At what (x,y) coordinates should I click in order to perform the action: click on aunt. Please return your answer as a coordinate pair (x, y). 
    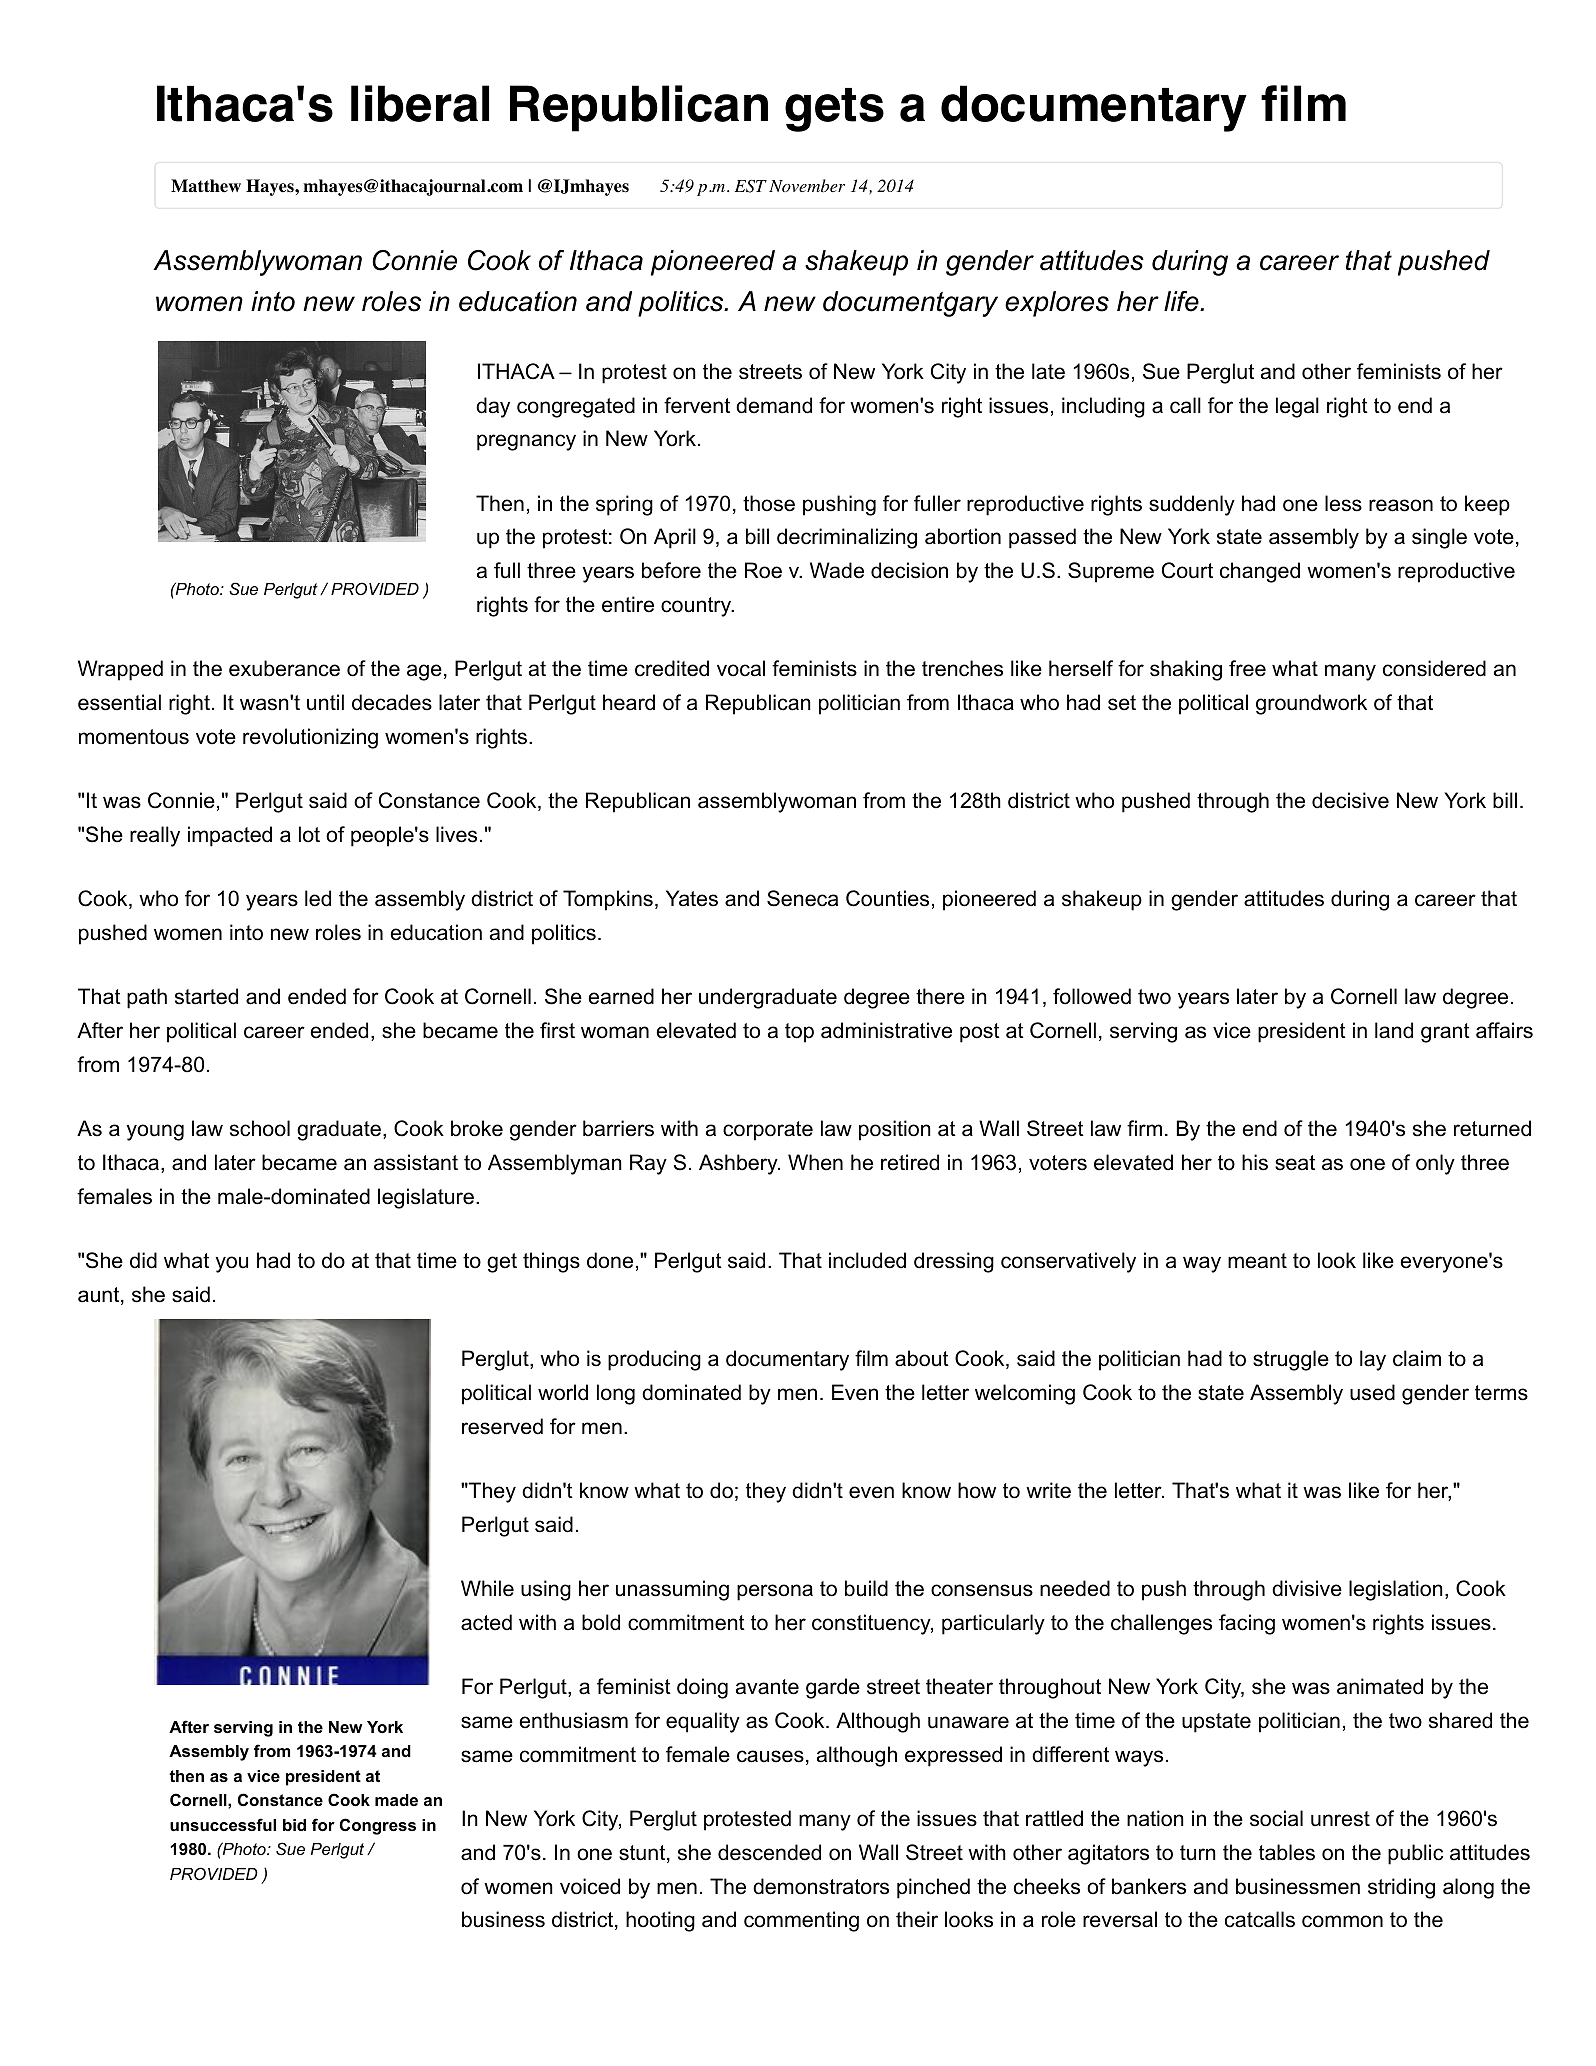
    Looking at the image, I should click on (100, 1296).
